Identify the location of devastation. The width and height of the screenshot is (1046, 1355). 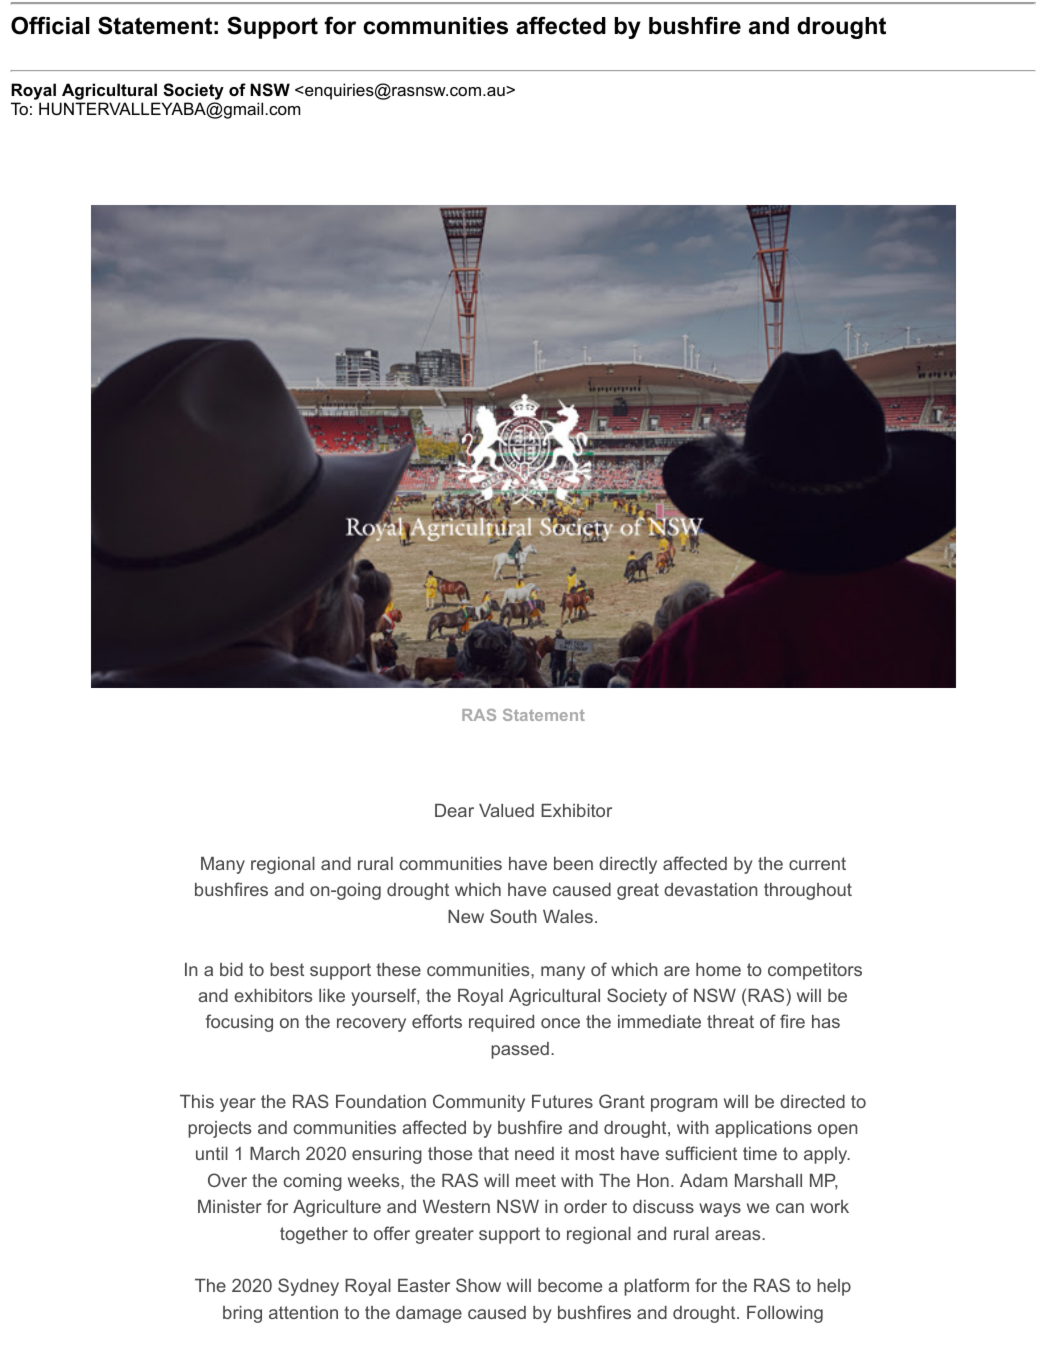
(710, 889).
